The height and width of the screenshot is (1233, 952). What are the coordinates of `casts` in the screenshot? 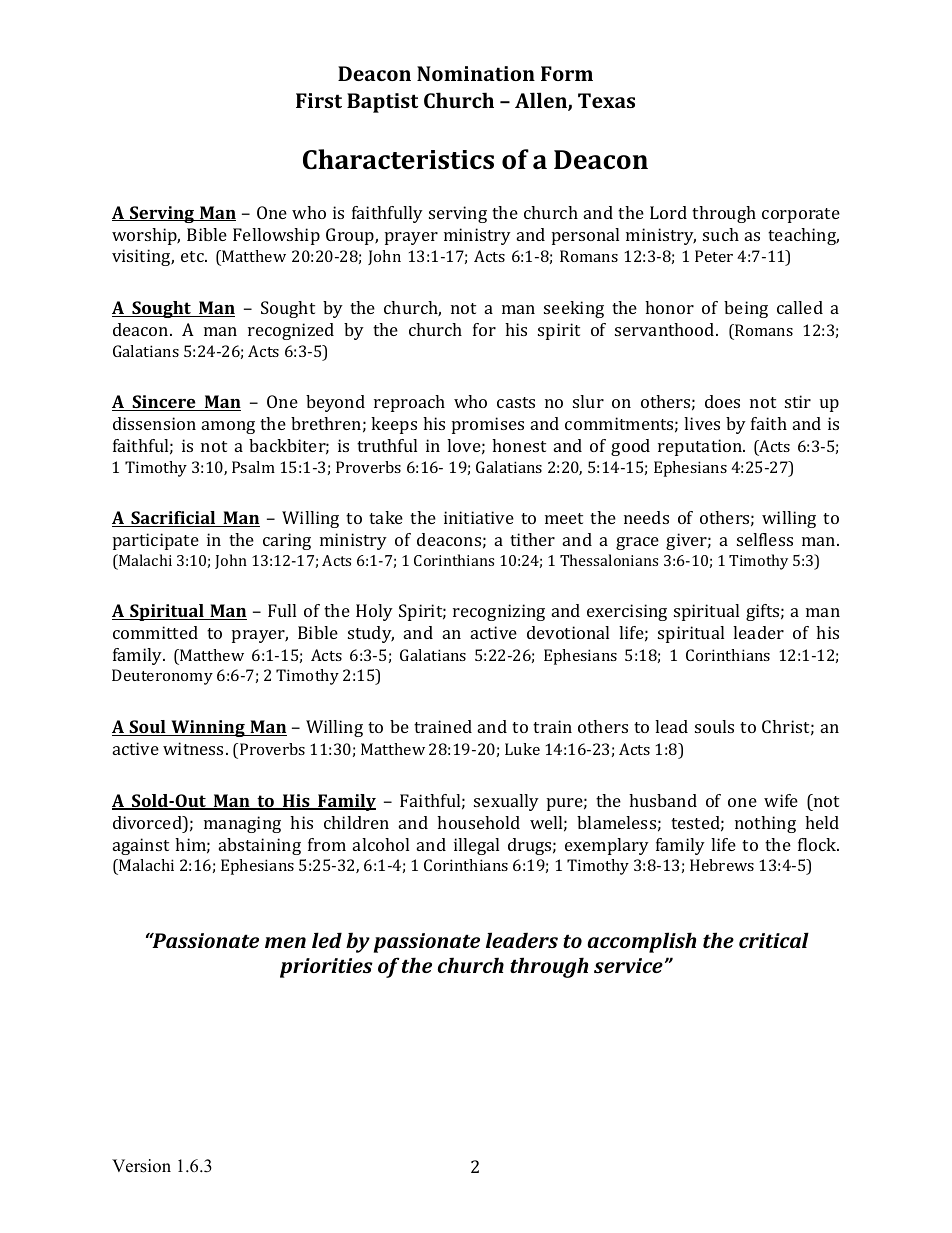 It's located at (516, 402).
